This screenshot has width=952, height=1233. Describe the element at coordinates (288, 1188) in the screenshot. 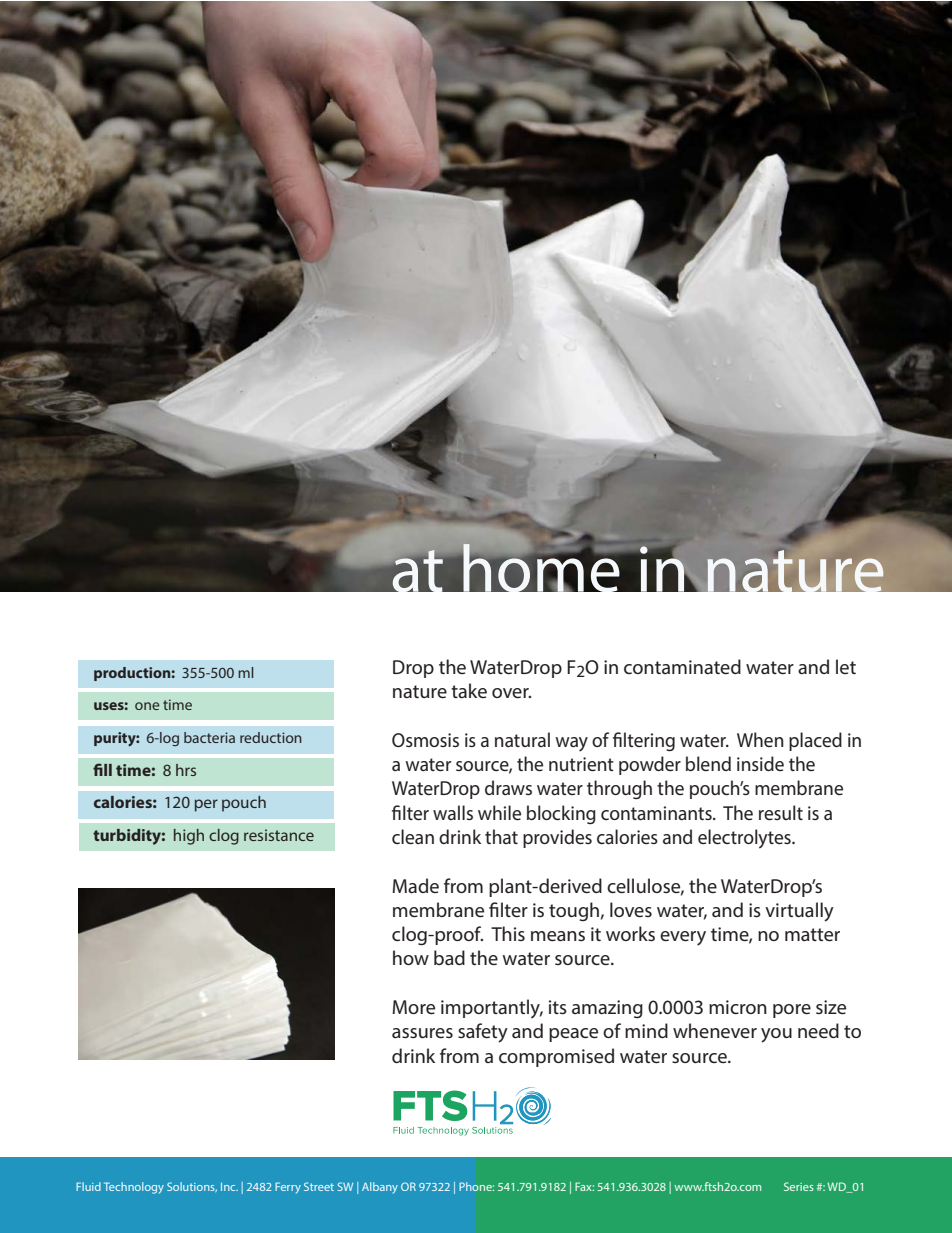

I see `Ferry` at that location.
